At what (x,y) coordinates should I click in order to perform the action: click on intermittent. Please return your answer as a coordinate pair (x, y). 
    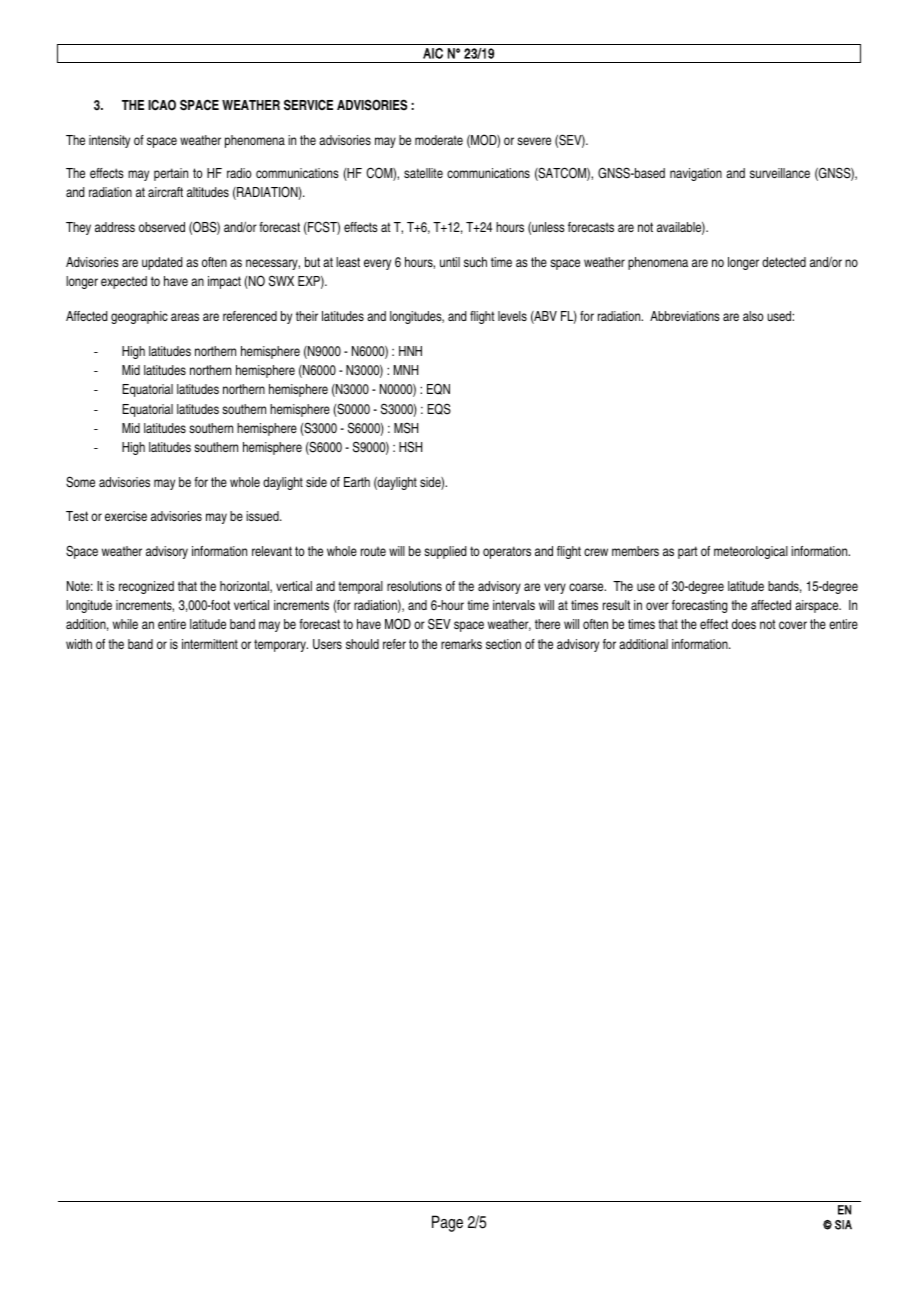
    Looking at the image, I should click on (210, 644).
